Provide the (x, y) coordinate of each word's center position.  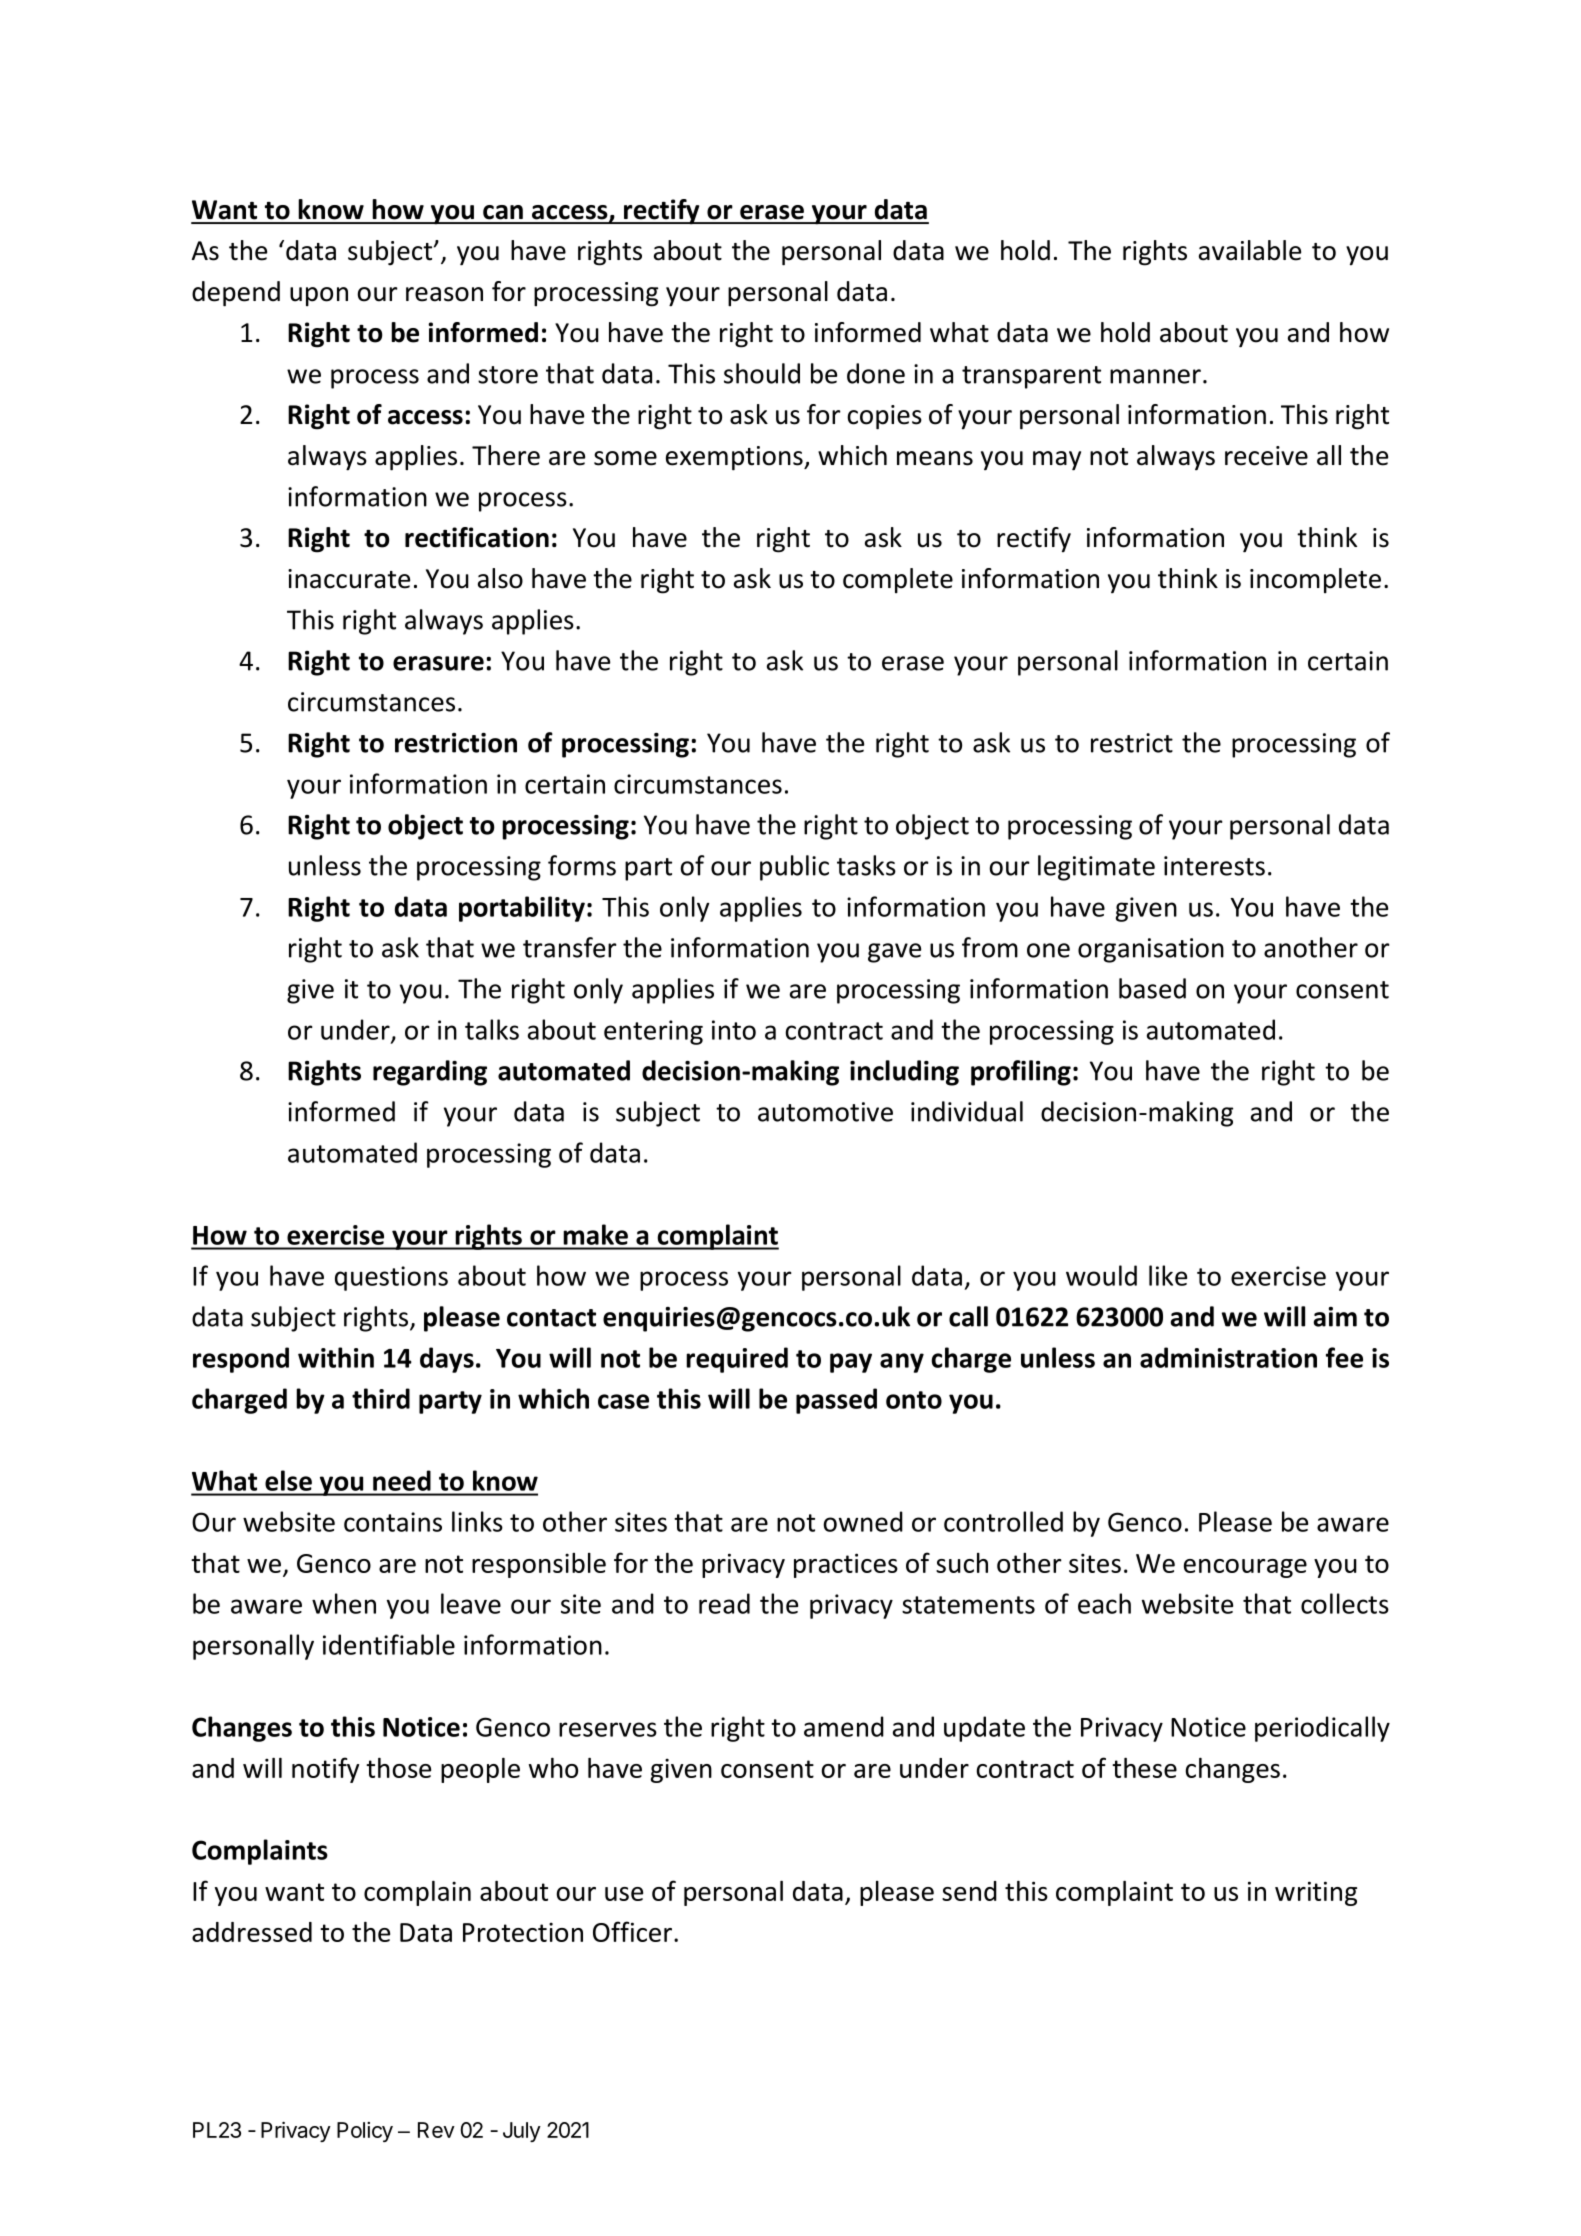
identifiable (389, 1644)
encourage (1245, 1568)
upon (319, 296)
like (1168, 1275)
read (724, 1603)
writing (1316, 1893)
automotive (825, 1112)
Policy (365, 2132)
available (1250, 250)
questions (391, 1278)
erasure (438, 663)
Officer (634, 1931)
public (794, 868)
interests (1214, 866)
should (762, 373)
